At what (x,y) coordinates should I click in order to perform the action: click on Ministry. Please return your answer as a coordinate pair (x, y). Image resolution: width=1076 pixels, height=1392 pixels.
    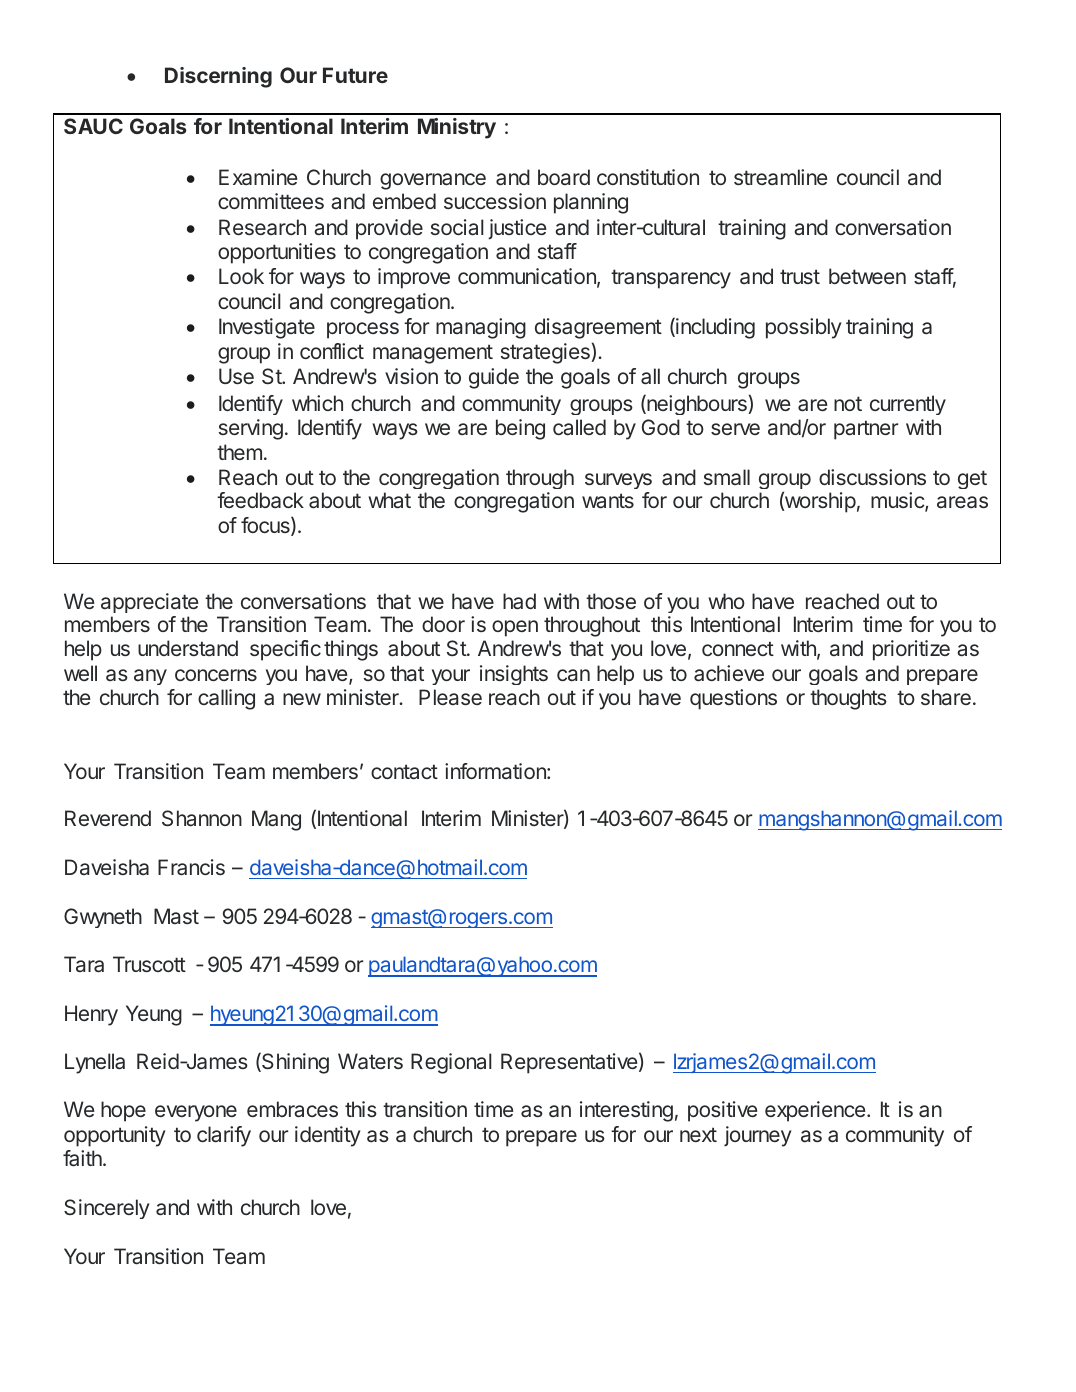
    Looking at the image, I should click on (457, 128).
